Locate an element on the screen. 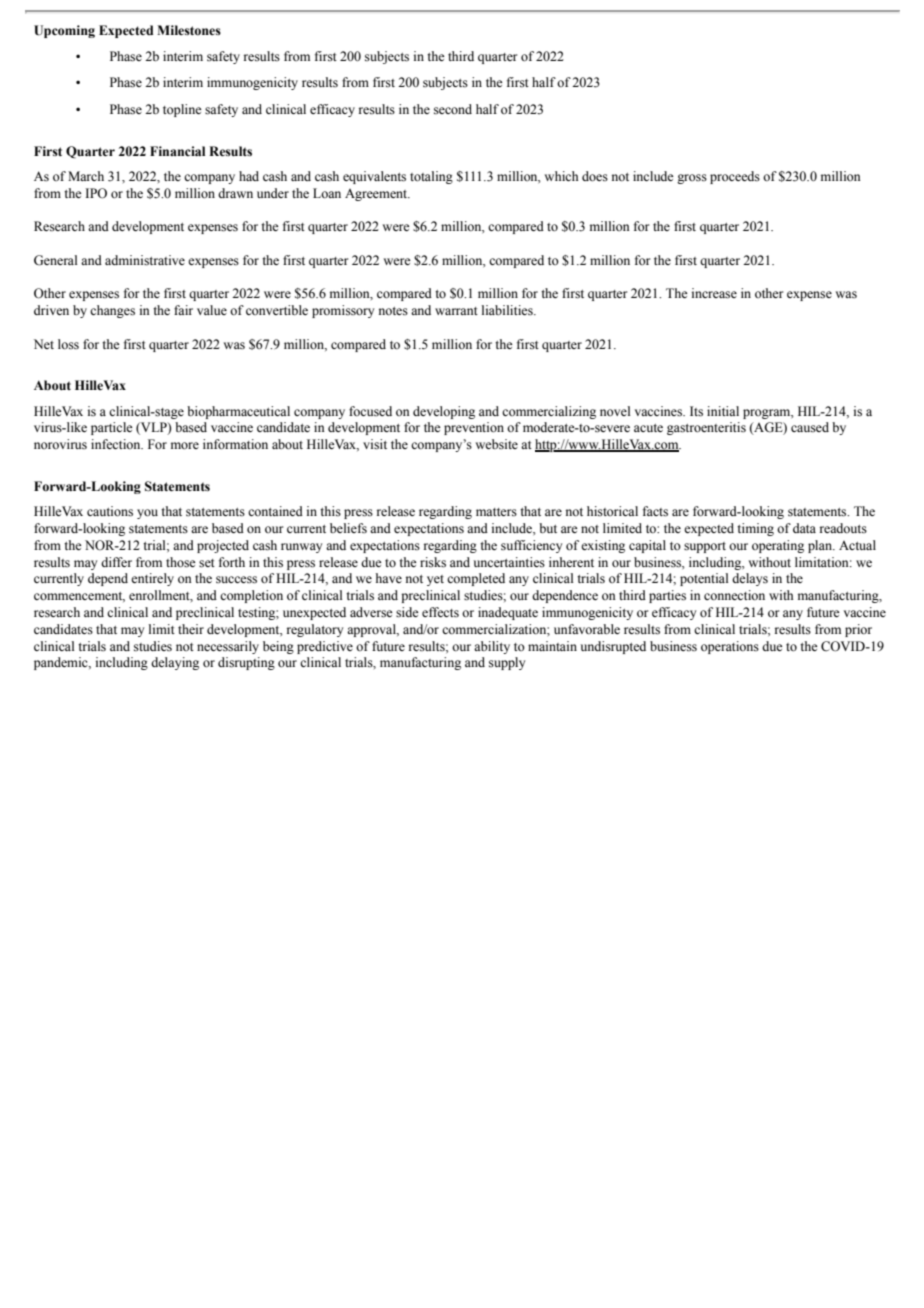 This screenshot has width=924, height=1308. warrant is located at coordinates (456, 311).
